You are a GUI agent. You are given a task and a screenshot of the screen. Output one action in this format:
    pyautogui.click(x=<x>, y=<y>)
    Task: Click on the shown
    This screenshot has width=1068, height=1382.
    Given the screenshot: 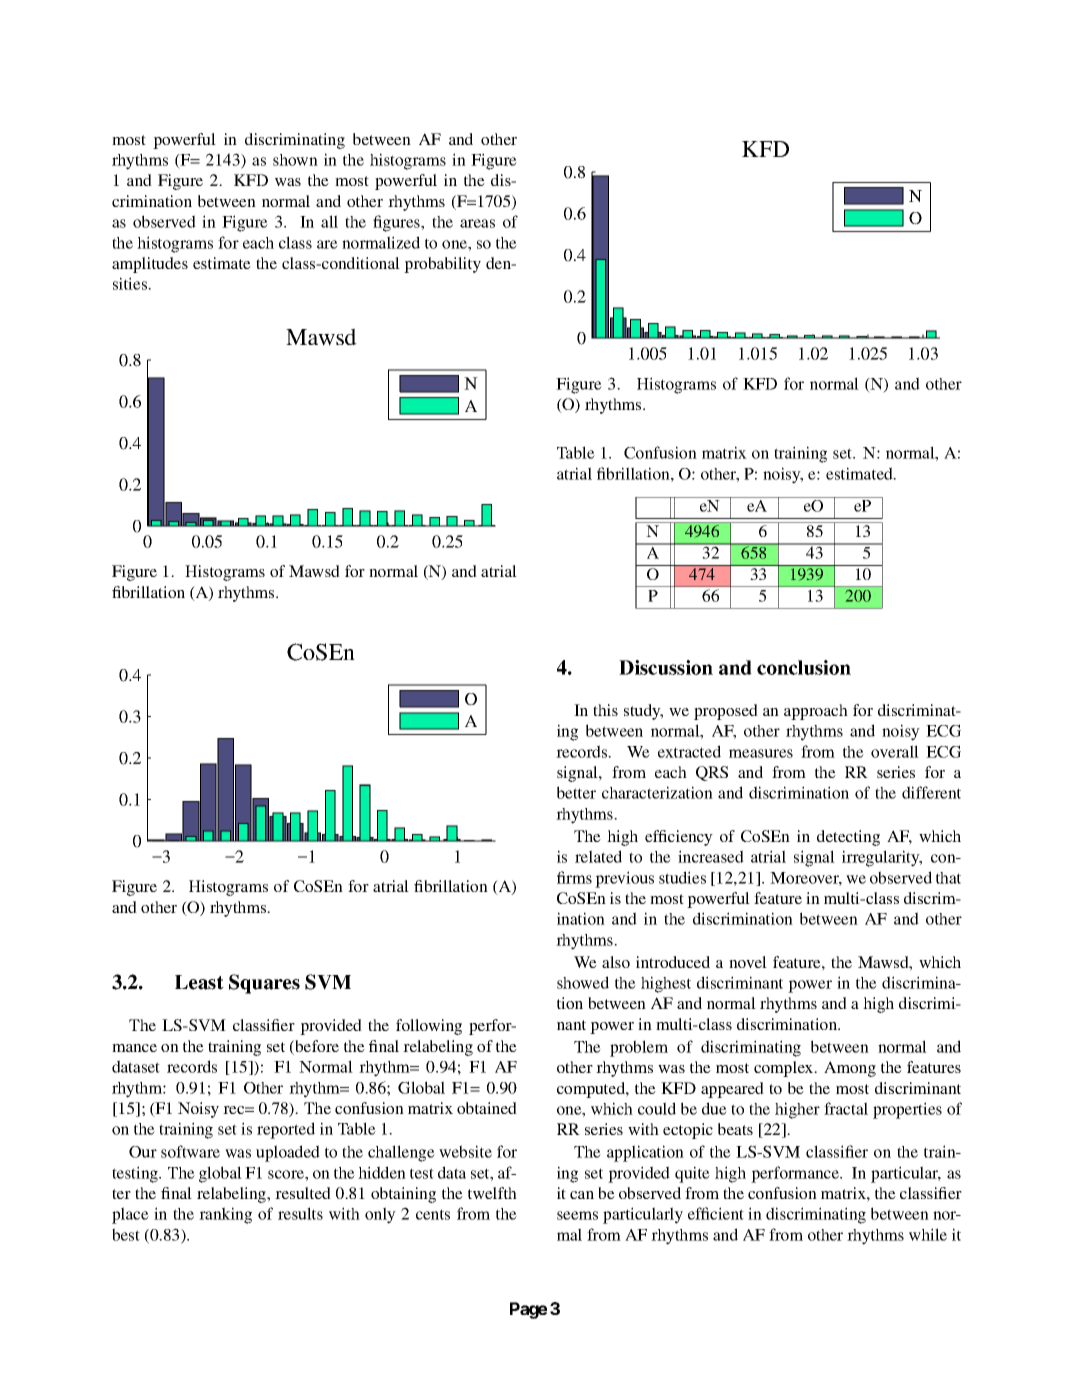 What is the action you would take?
    pyautogui.click(x=295, y=160)
